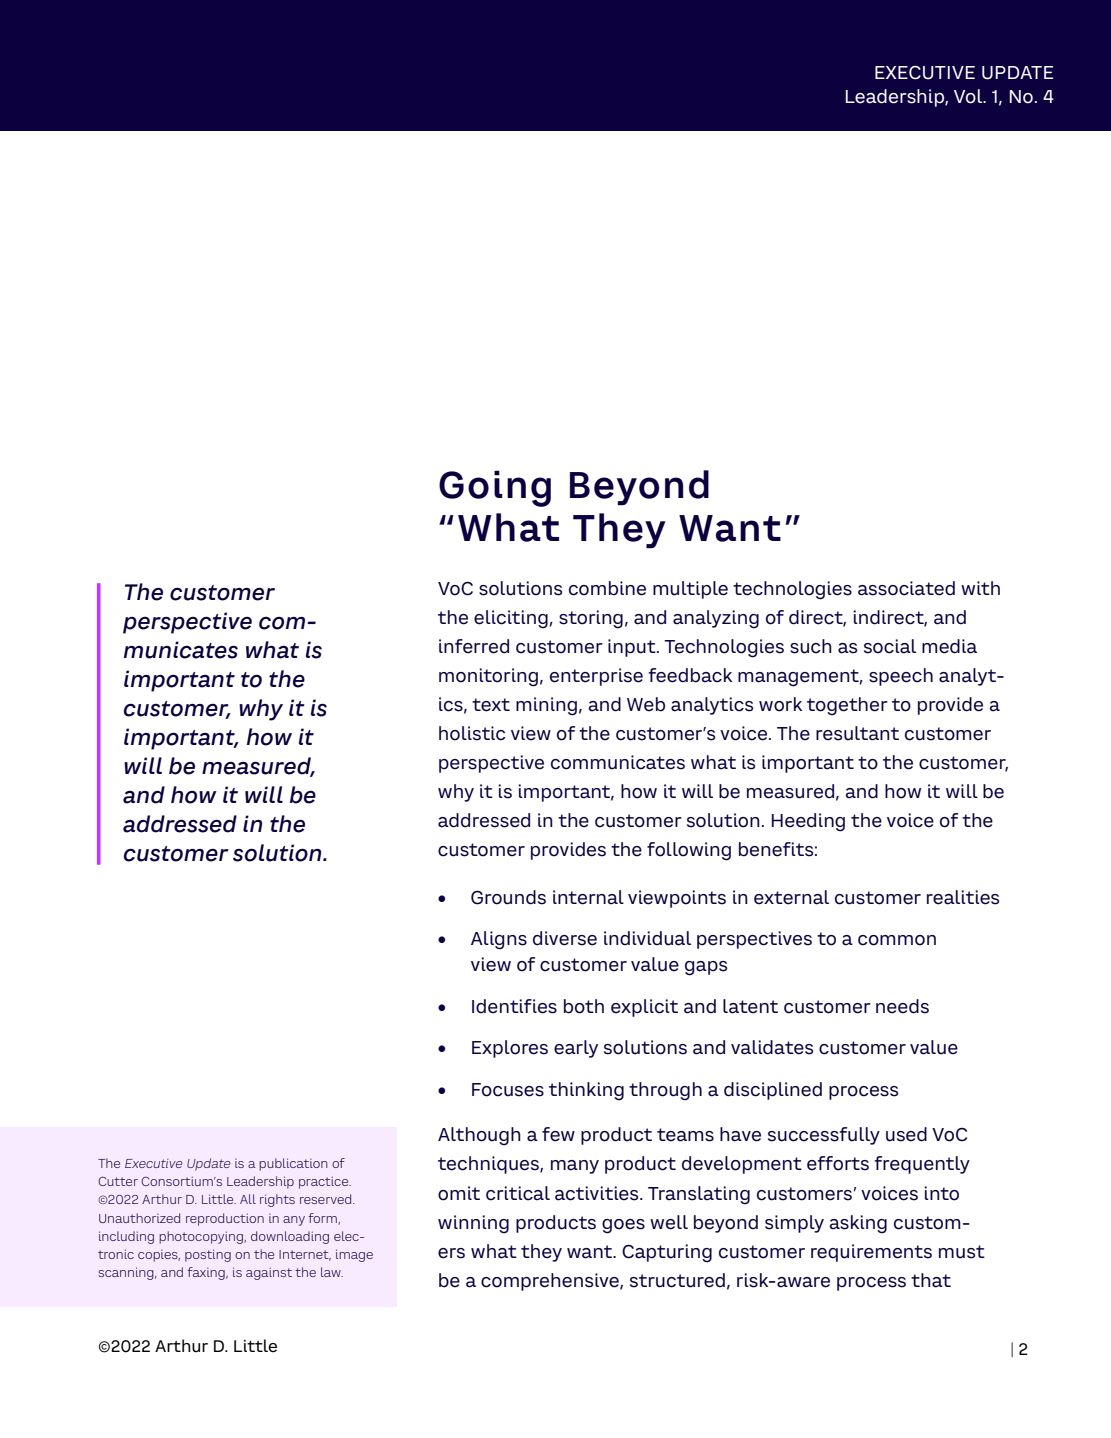  Describe the element at coordinates (607, 588) in the image. I see `combine` at that location.
